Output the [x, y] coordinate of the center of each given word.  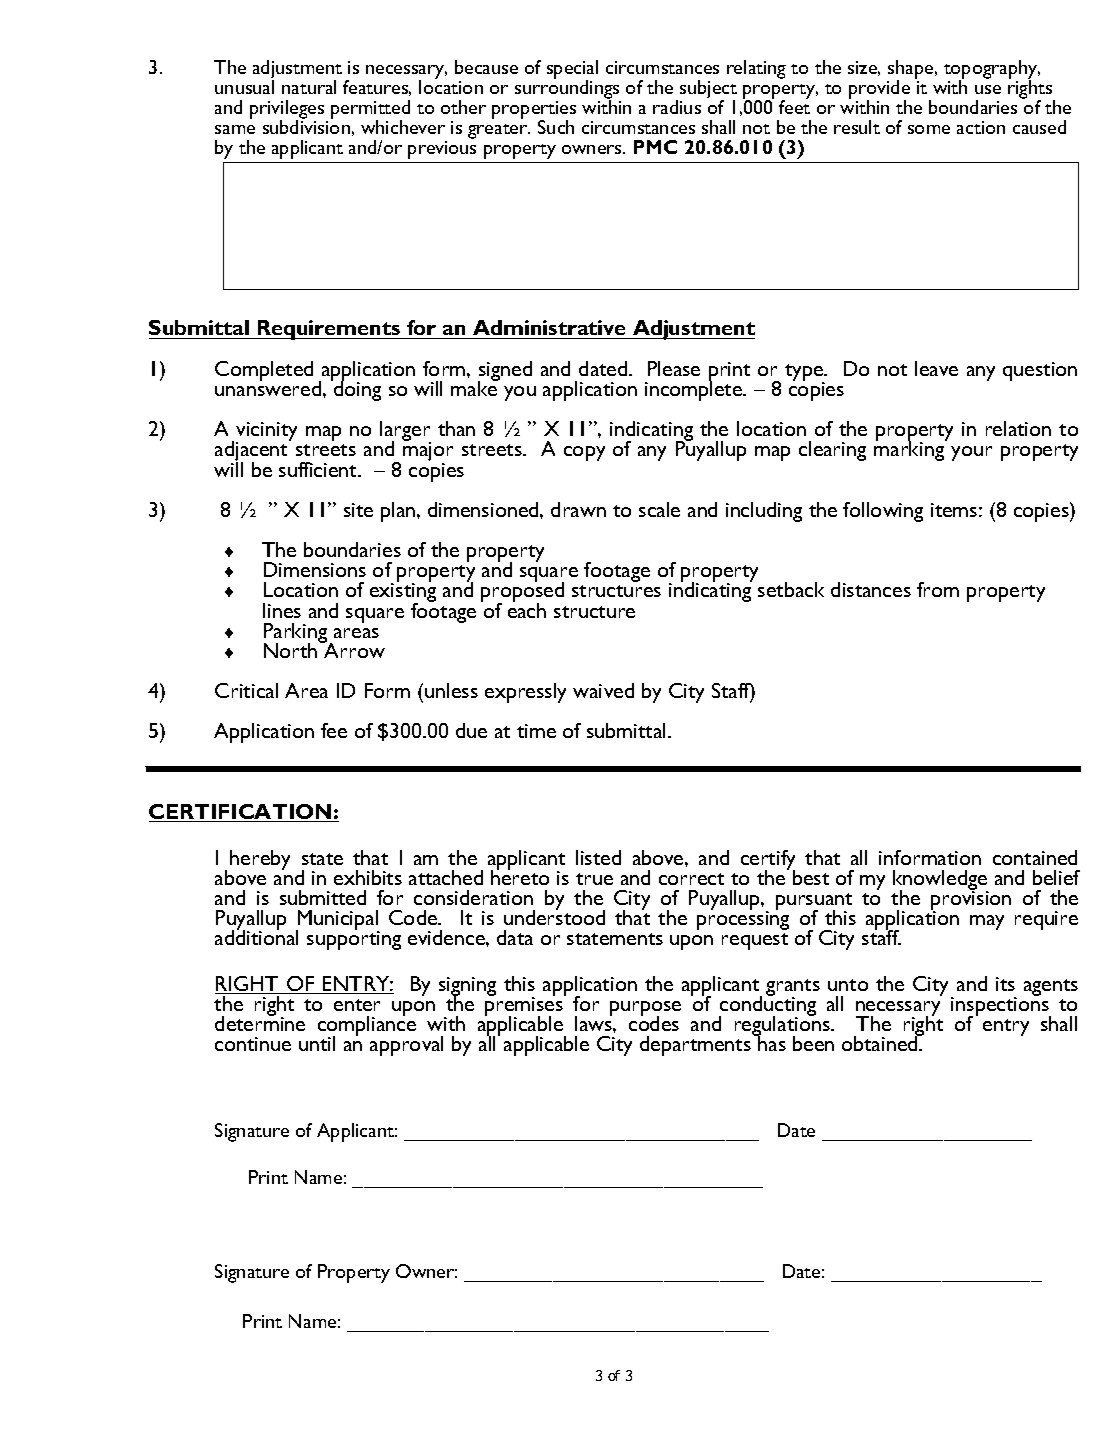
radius [677, 107]
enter [357, 1005]
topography [992, 70]
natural [309, 87]
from [938, 589]
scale [659, 509]
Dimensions [315, 569]
